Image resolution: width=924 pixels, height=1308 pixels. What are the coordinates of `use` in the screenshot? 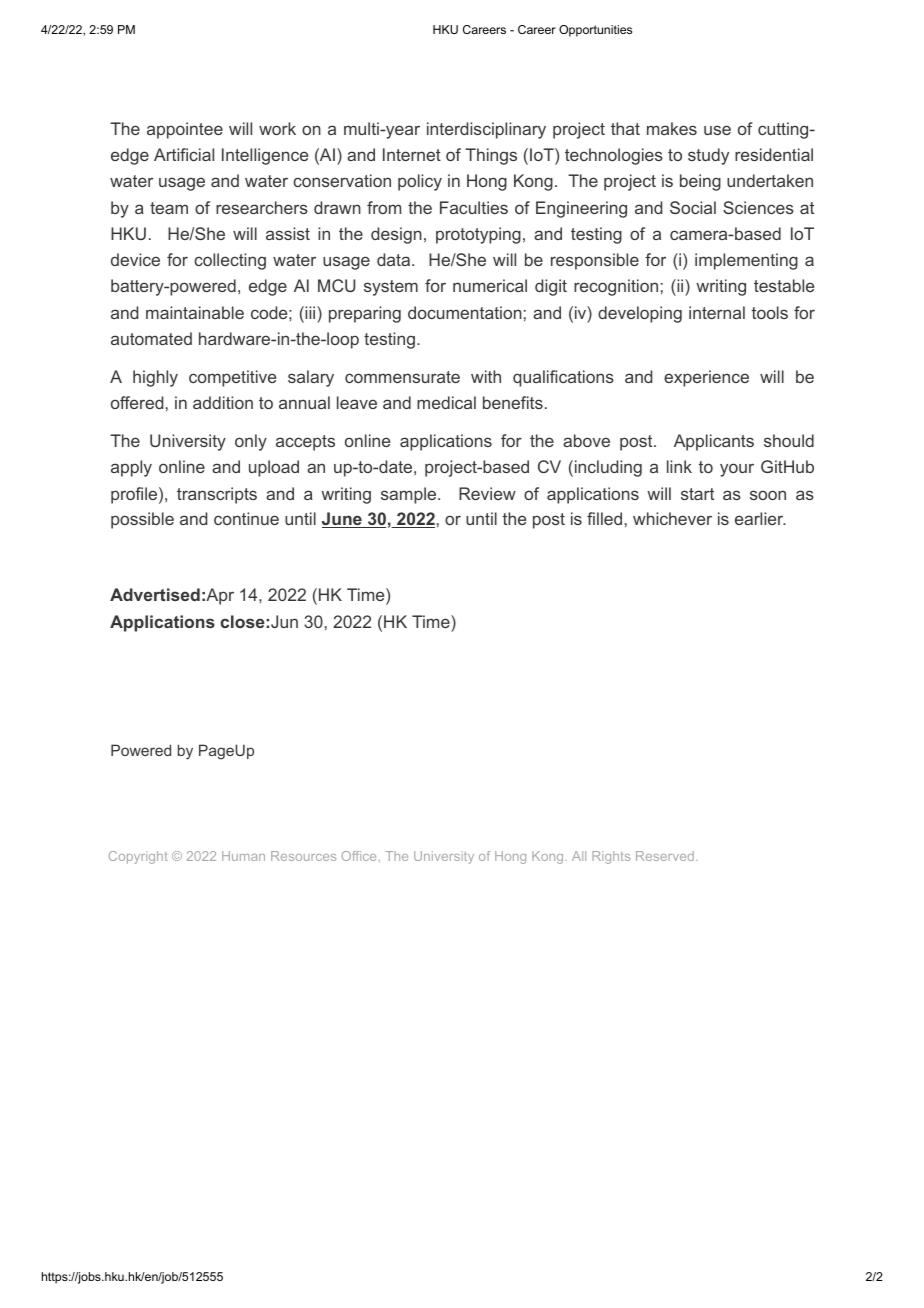 It's located at (717, 130).
